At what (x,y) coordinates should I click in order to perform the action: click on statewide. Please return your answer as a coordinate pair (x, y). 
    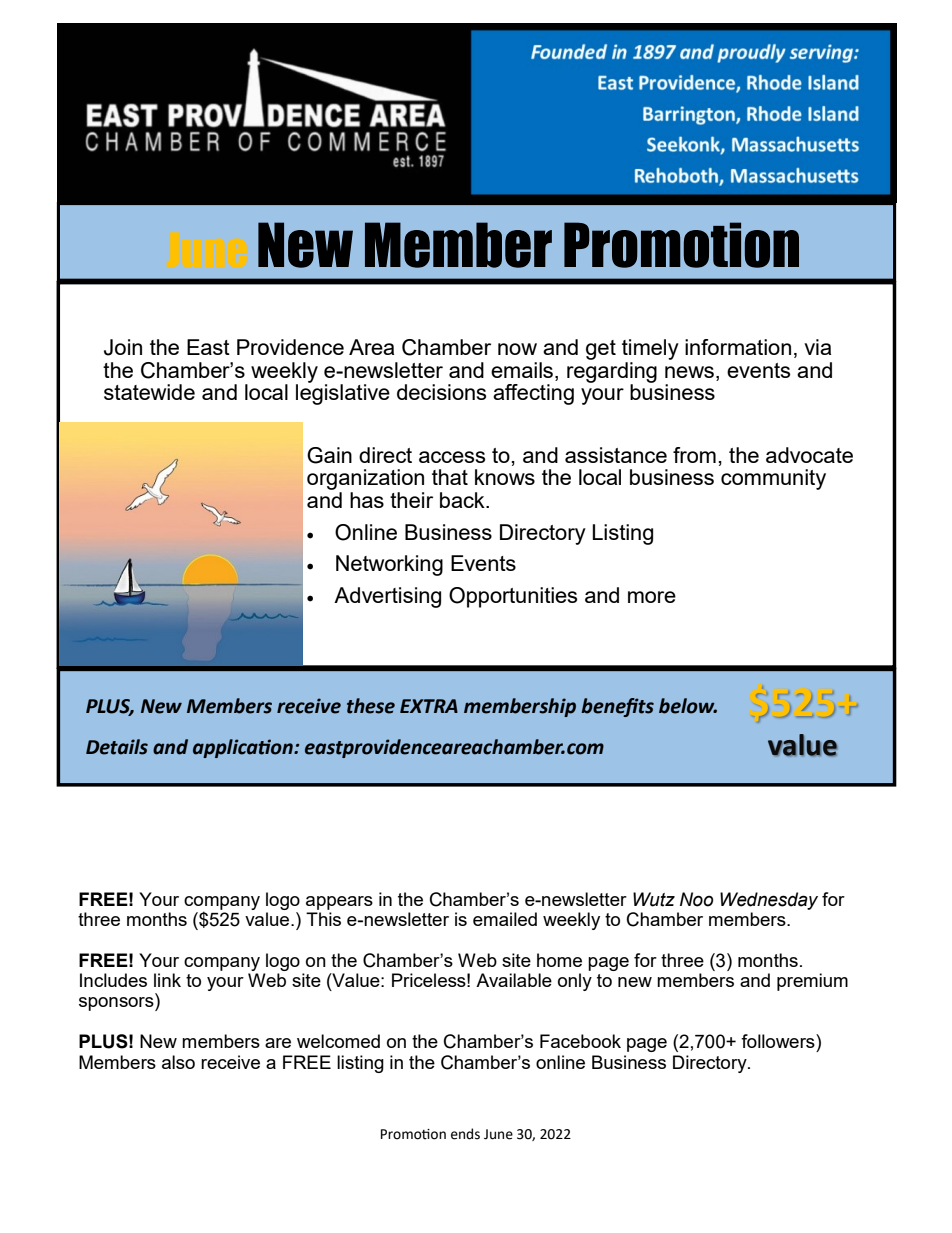
    Looking at the image, I should click on (149, 392).
